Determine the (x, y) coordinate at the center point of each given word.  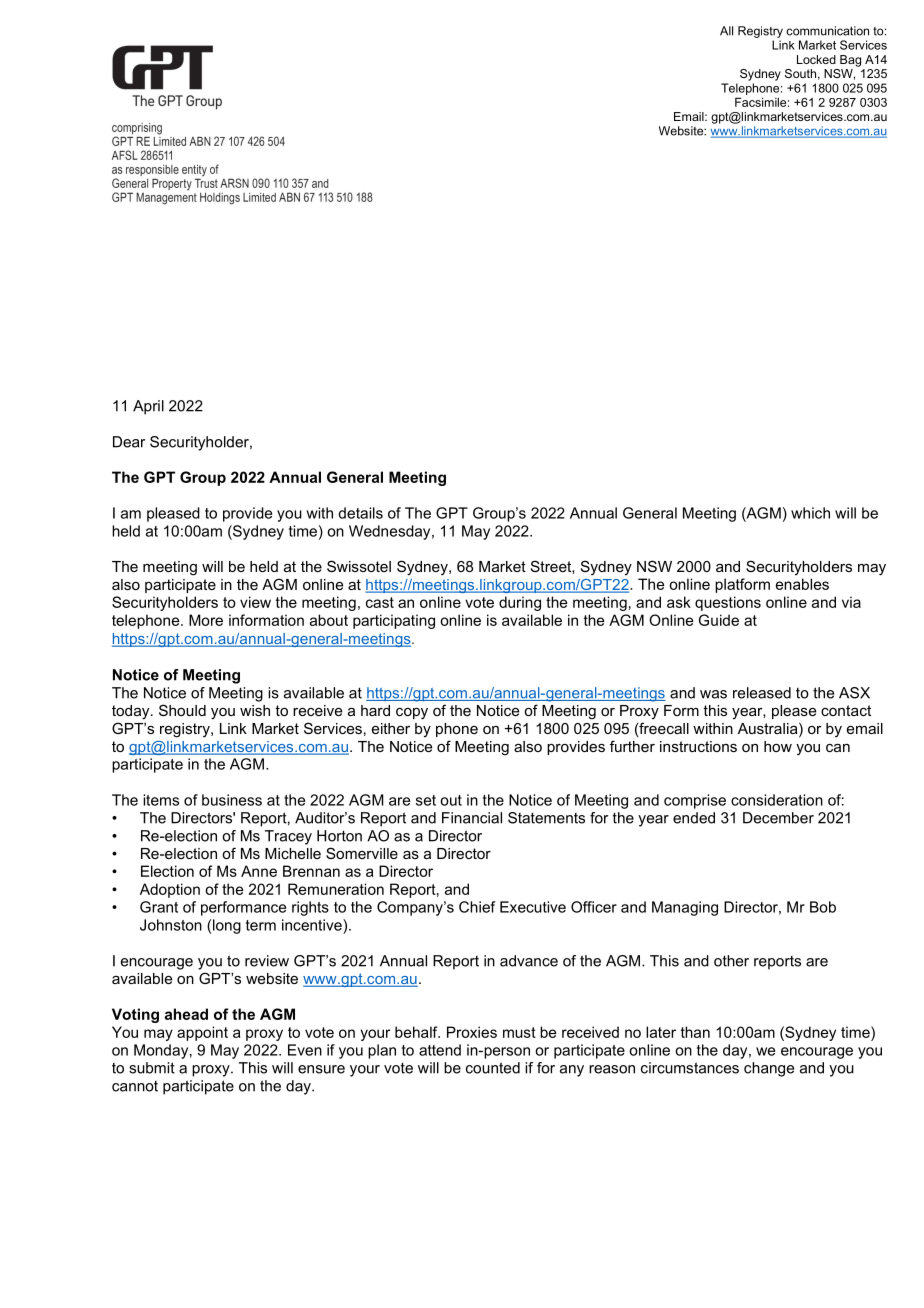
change (769, 1069)
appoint (202, 1033)
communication (827, 31)
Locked (816, 59)
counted (493, 1068)
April (148, 407)
